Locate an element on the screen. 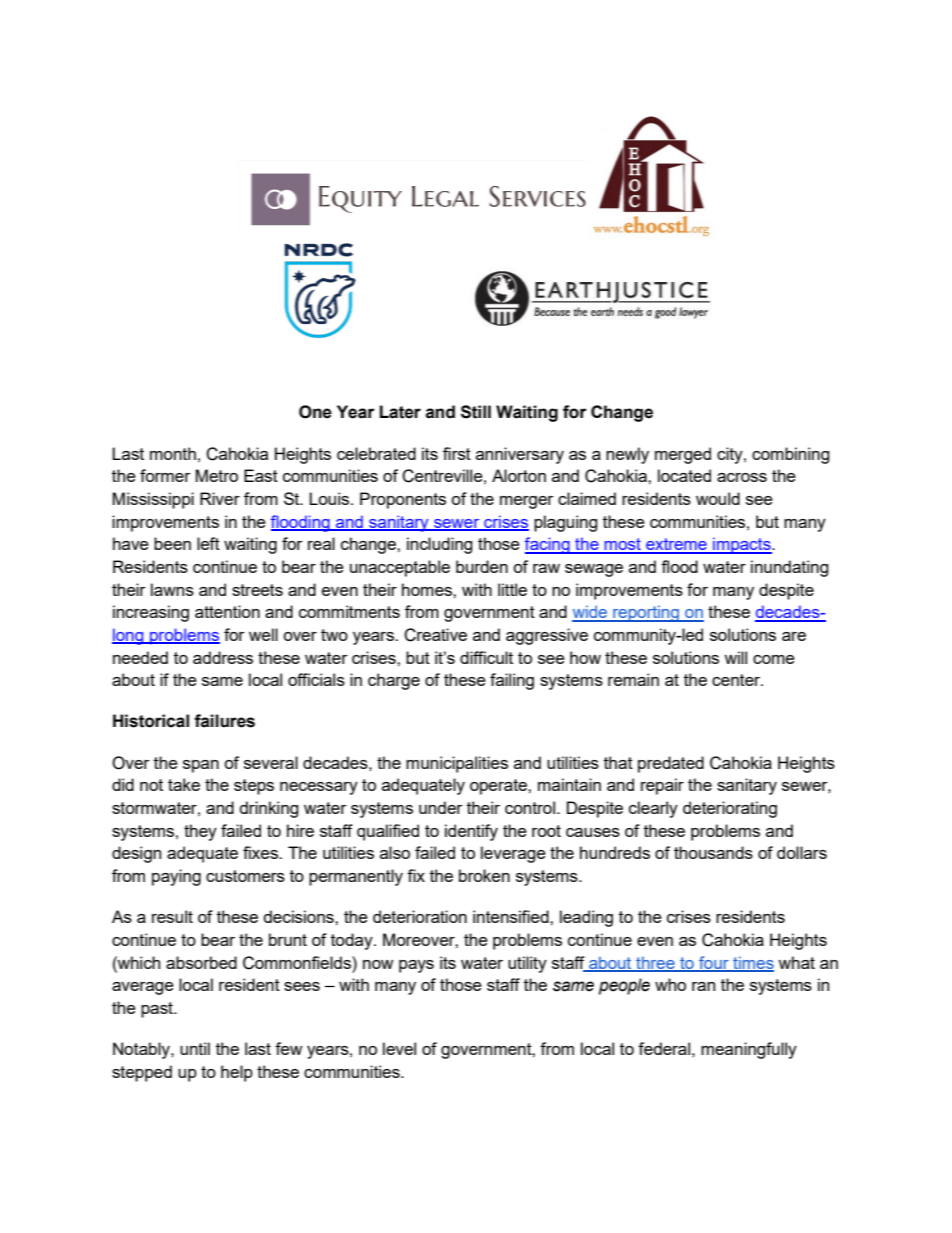  Still is located at coordinates (476, 412).
